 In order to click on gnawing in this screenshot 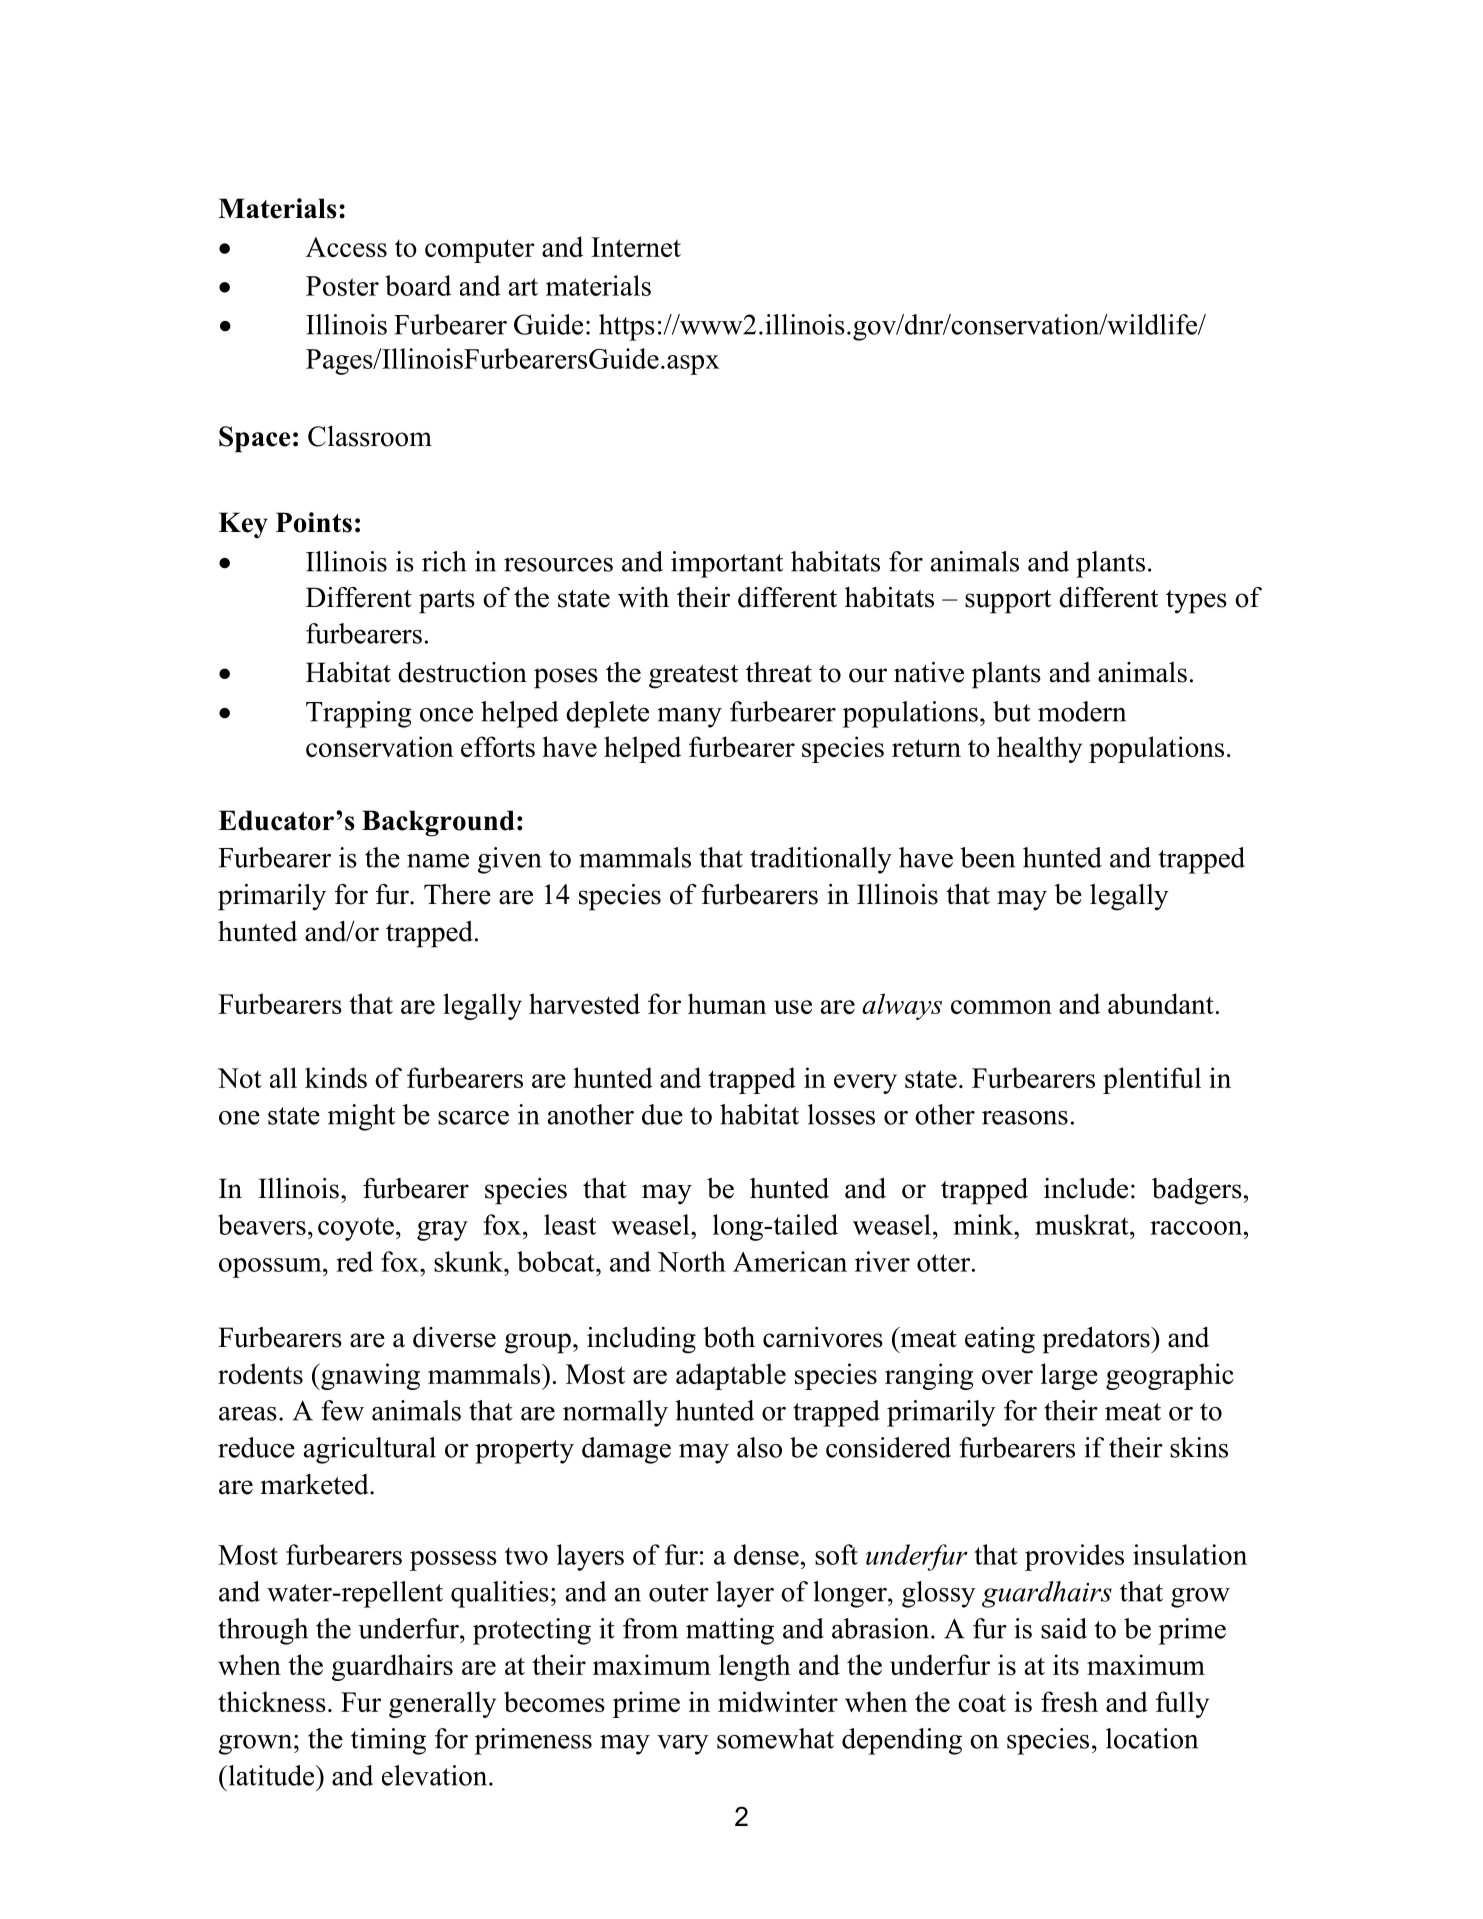, I will do `click(369, 1376)`.
